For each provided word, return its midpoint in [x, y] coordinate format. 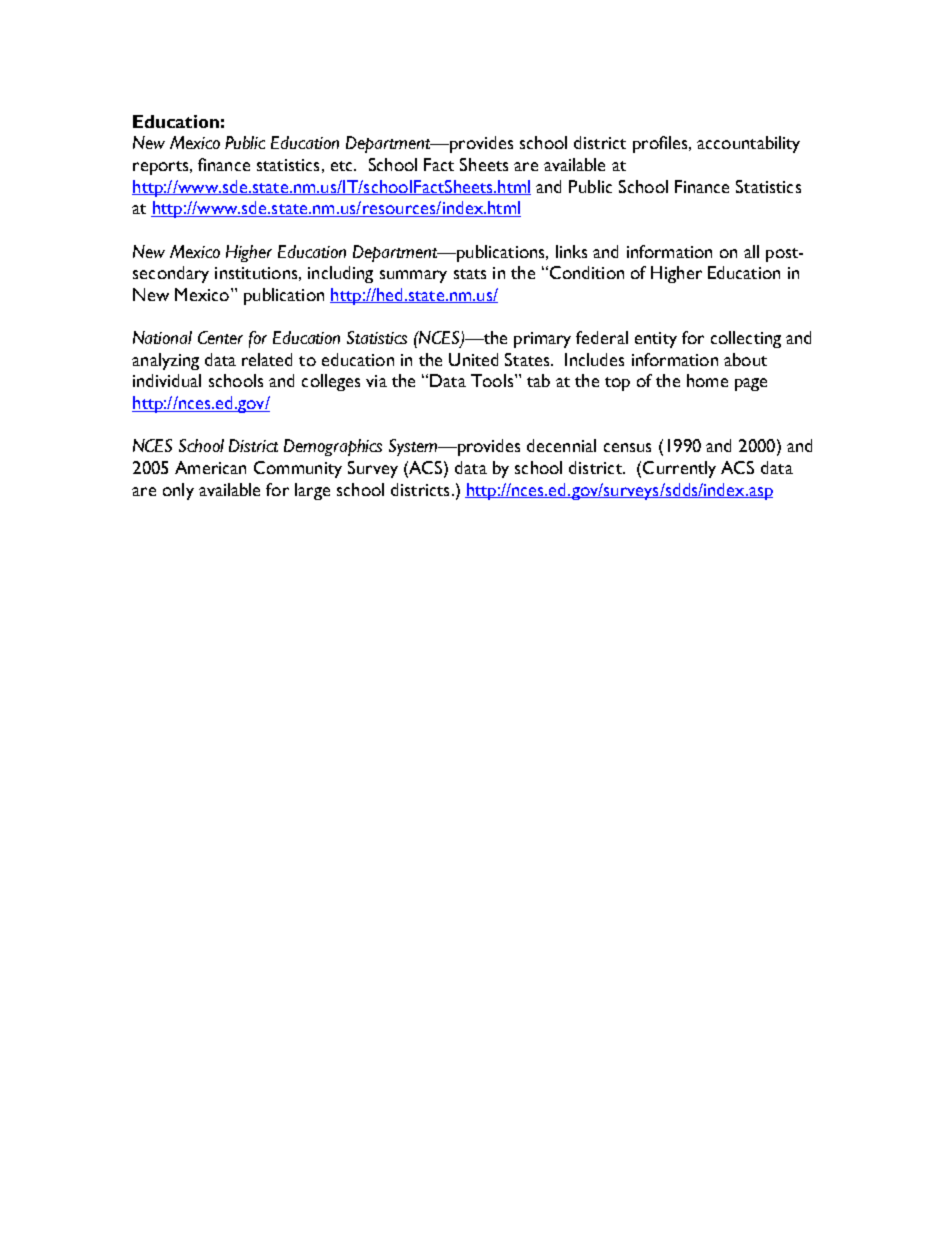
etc [343, 166]
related [267, 359]
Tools [493, 380]
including [340, 274]
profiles [661, 144]
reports [162, 168]
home [707, 380]
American [210, 467]
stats [470, 274]
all [751, 251]
